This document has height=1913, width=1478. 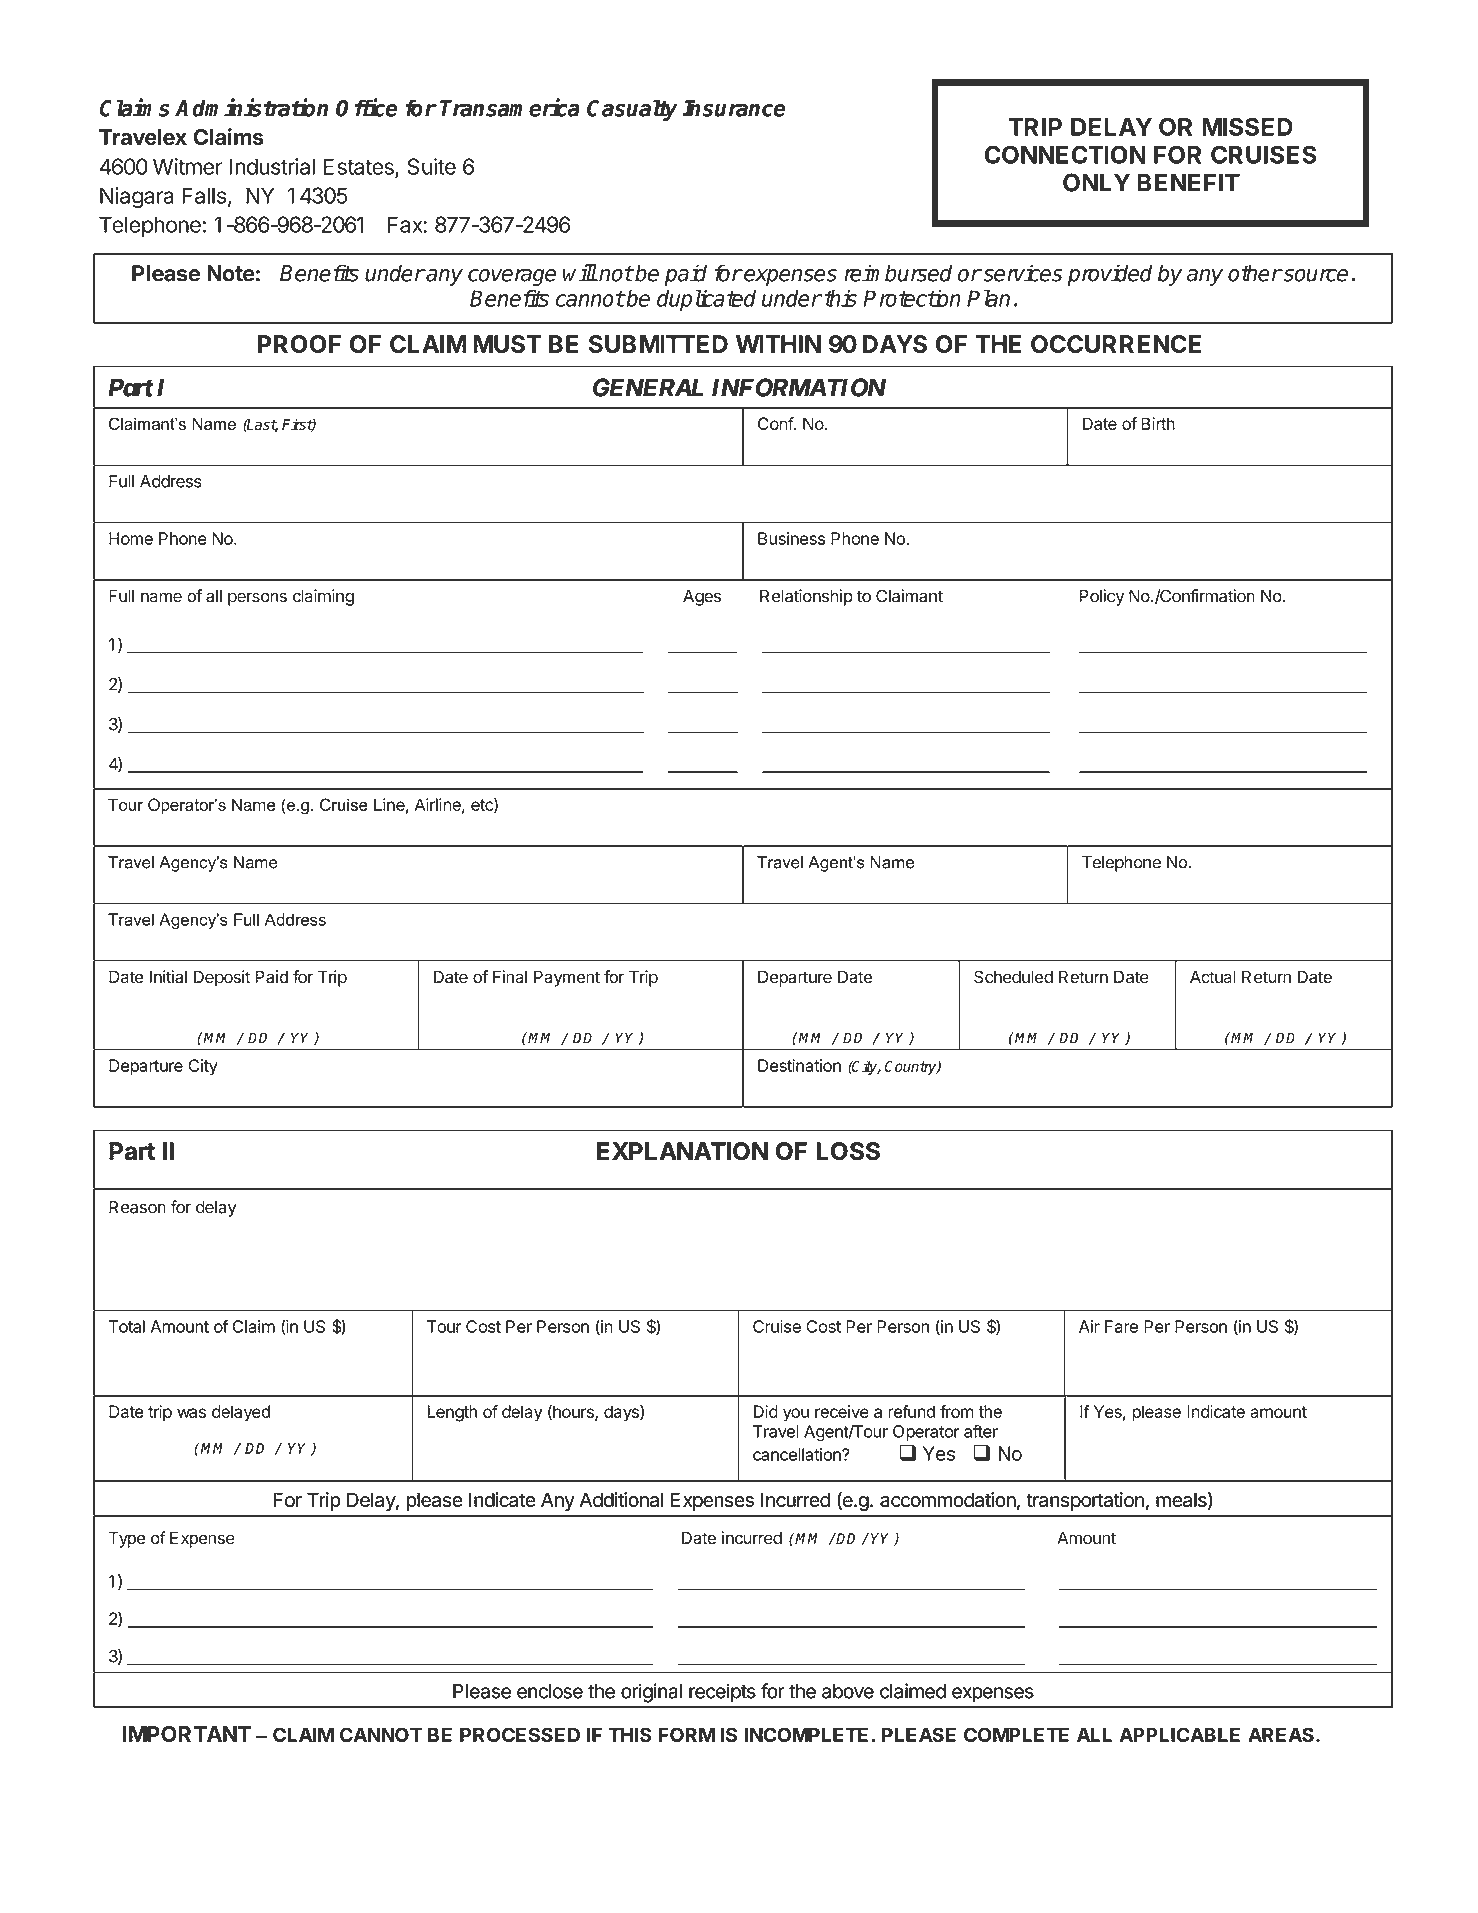 I want to click on Payment, so click(x=567, y=978).
